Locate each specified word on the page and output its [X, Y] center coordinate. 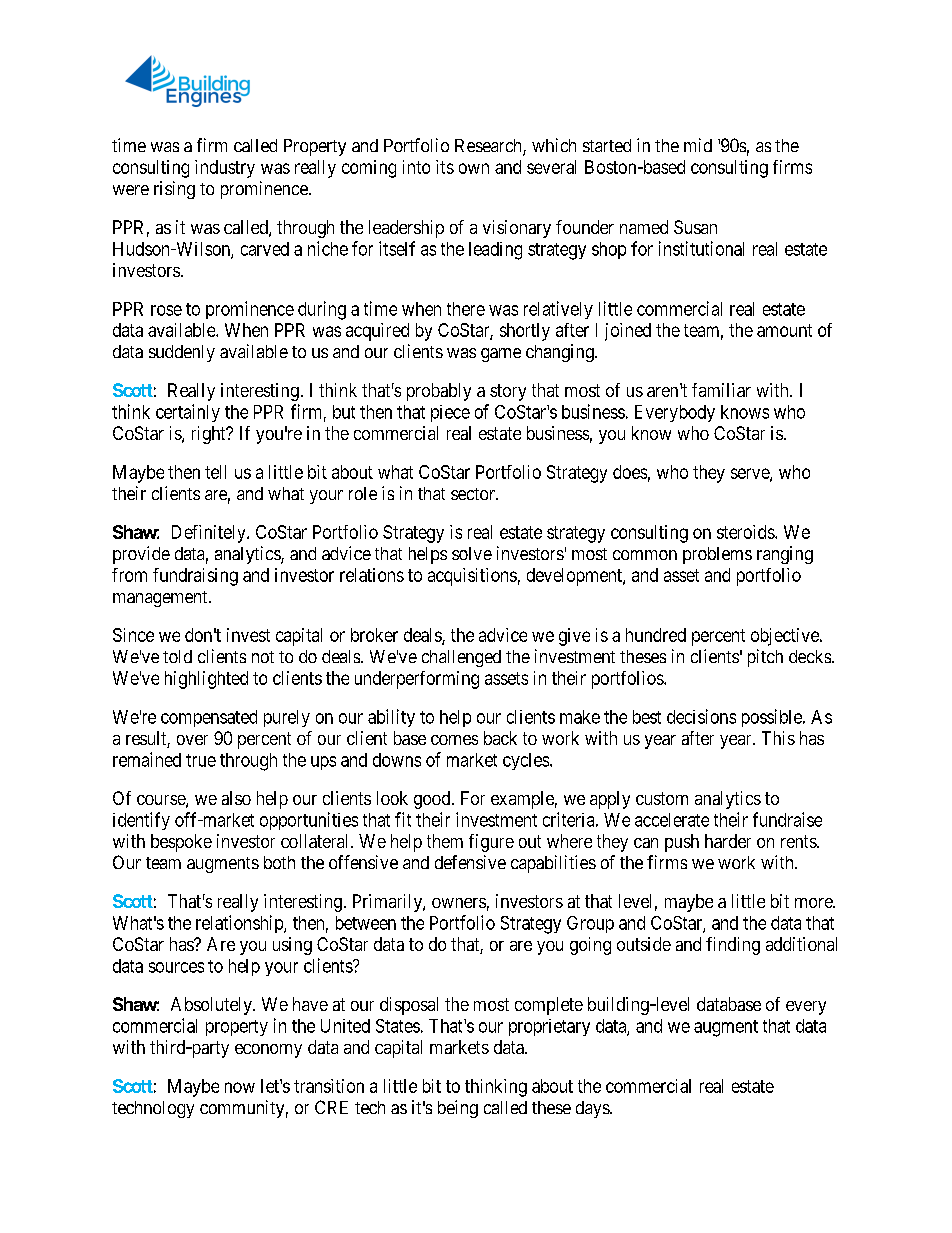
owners [459, 903]
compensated [209, 718]
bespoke [181, 843]
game [501, 355]
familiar [721, 390]
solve [472, 553]
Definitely [210, 534]
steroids [746, 532]
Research [489, 147]
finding [733, 946]
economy [268, 1051]
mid [698, 145]
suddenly [182, 353]
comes [454, 740]
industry [225, 169]
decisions [701, 716]
